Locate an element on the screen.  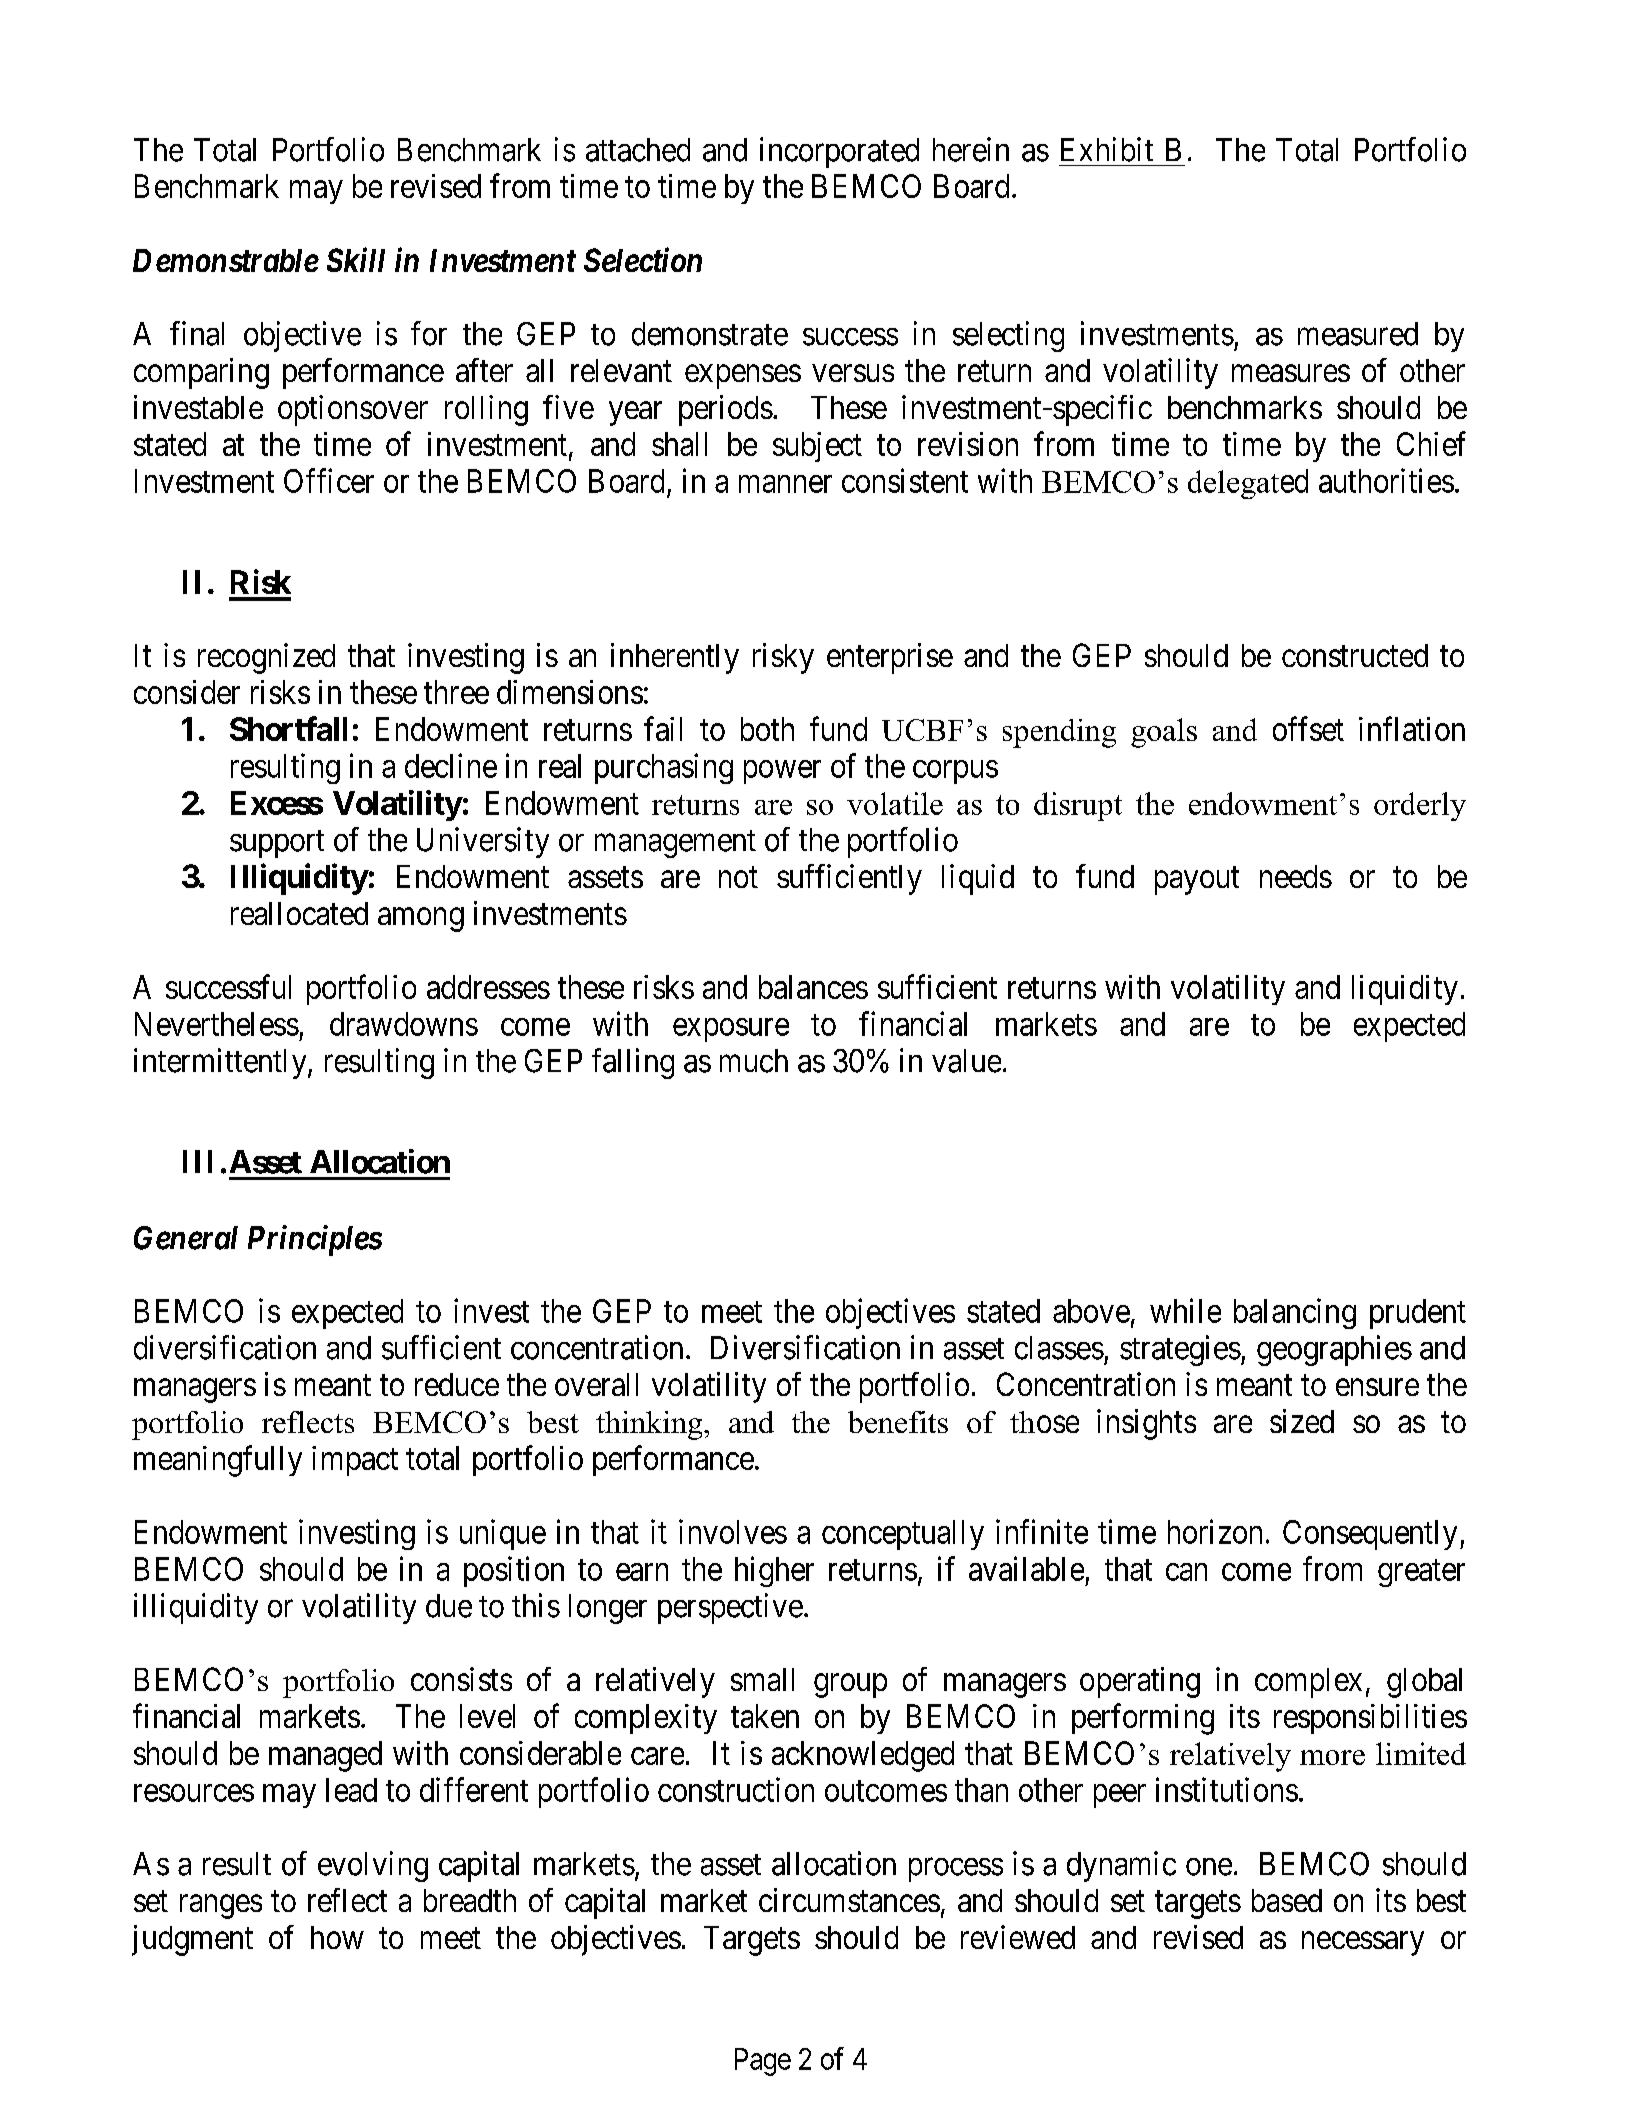
how is located at coordinates (337, 1937).
